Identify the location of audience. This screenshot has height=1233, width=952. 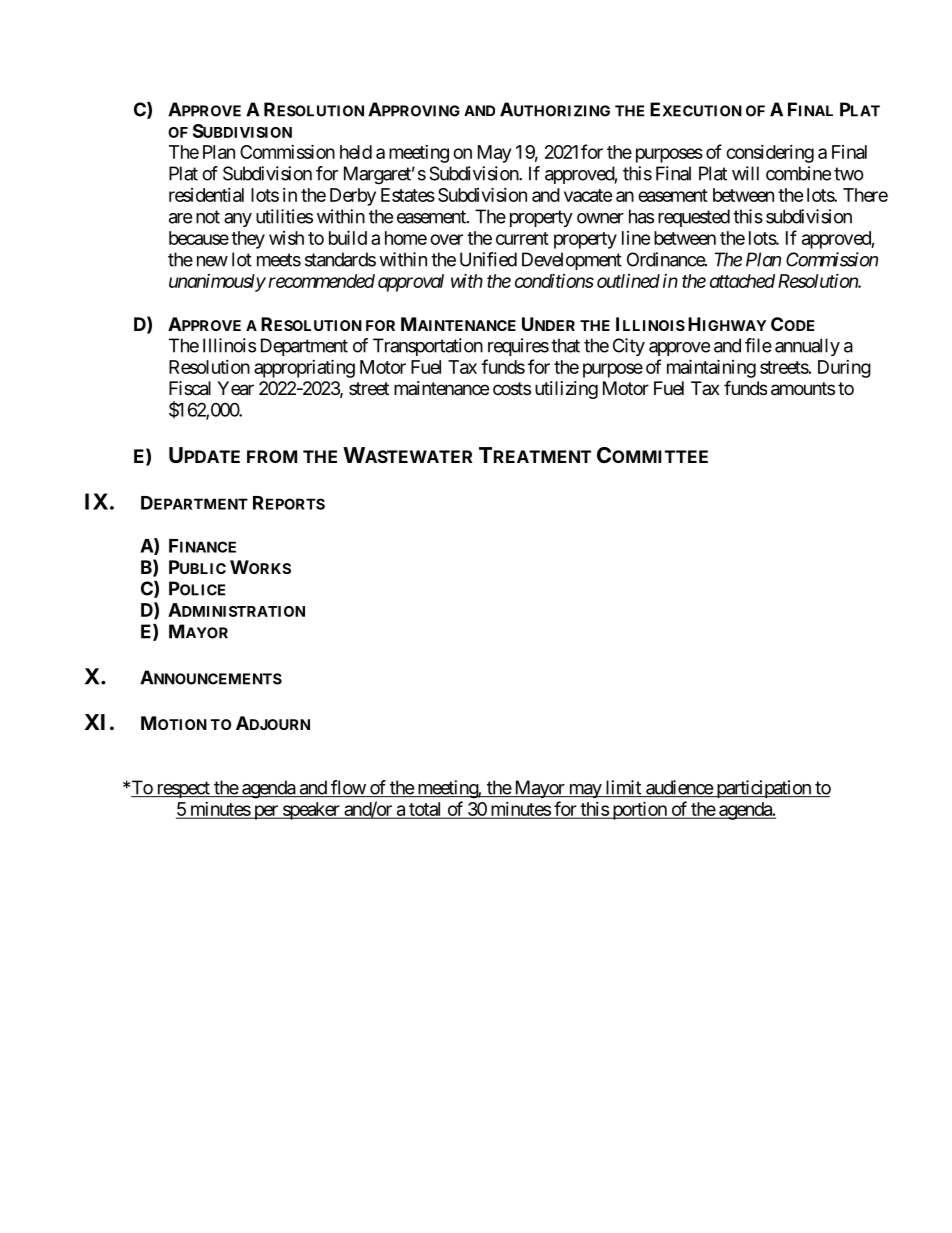
(679, 788).
